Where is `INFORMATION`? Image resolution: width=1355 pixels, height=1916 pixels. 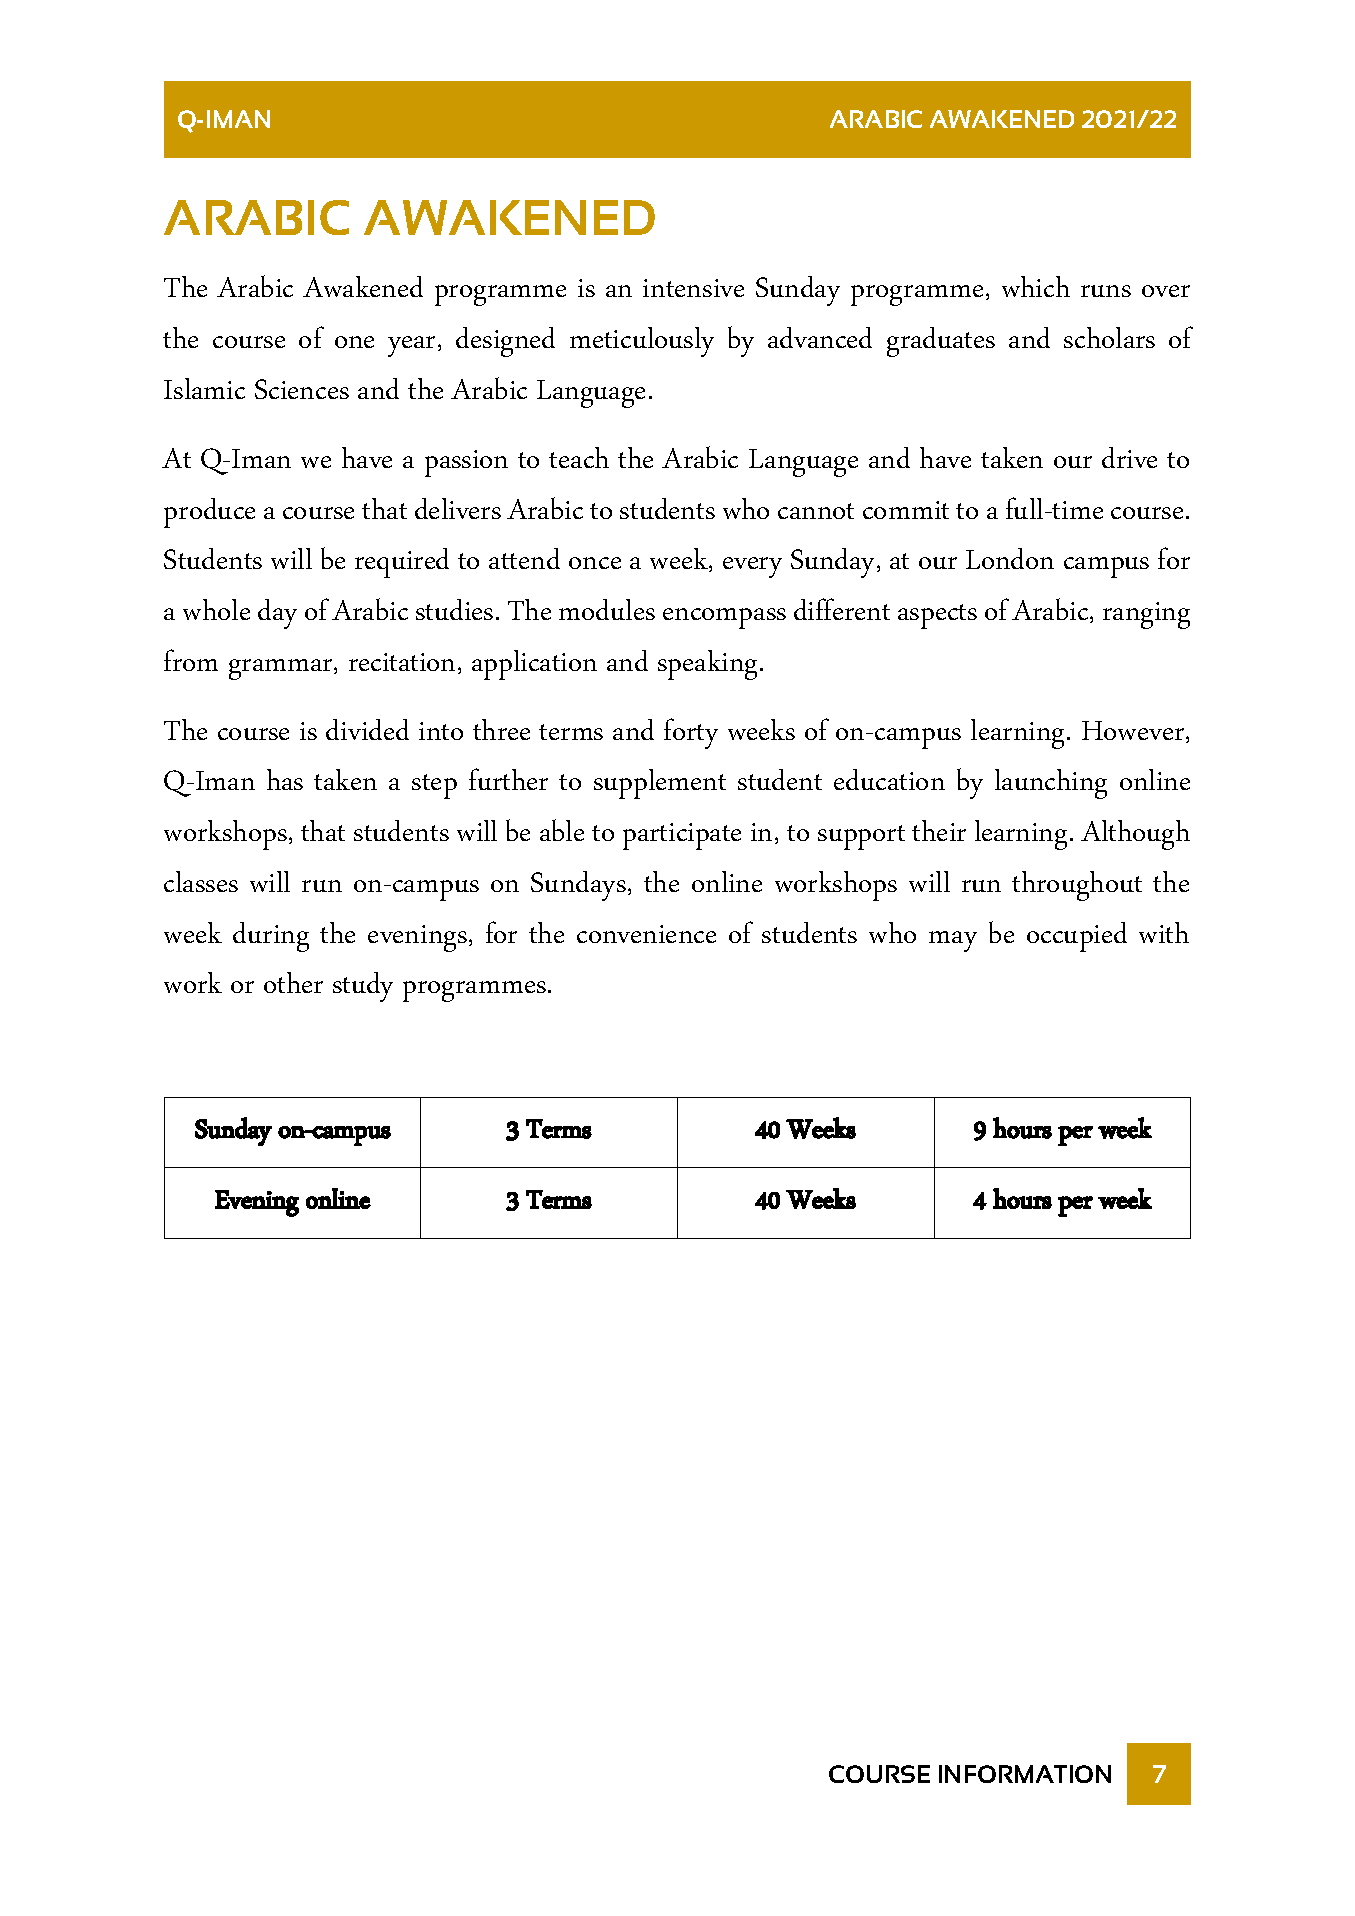
INFORMATION is located at coordinates (1025, 1774).
